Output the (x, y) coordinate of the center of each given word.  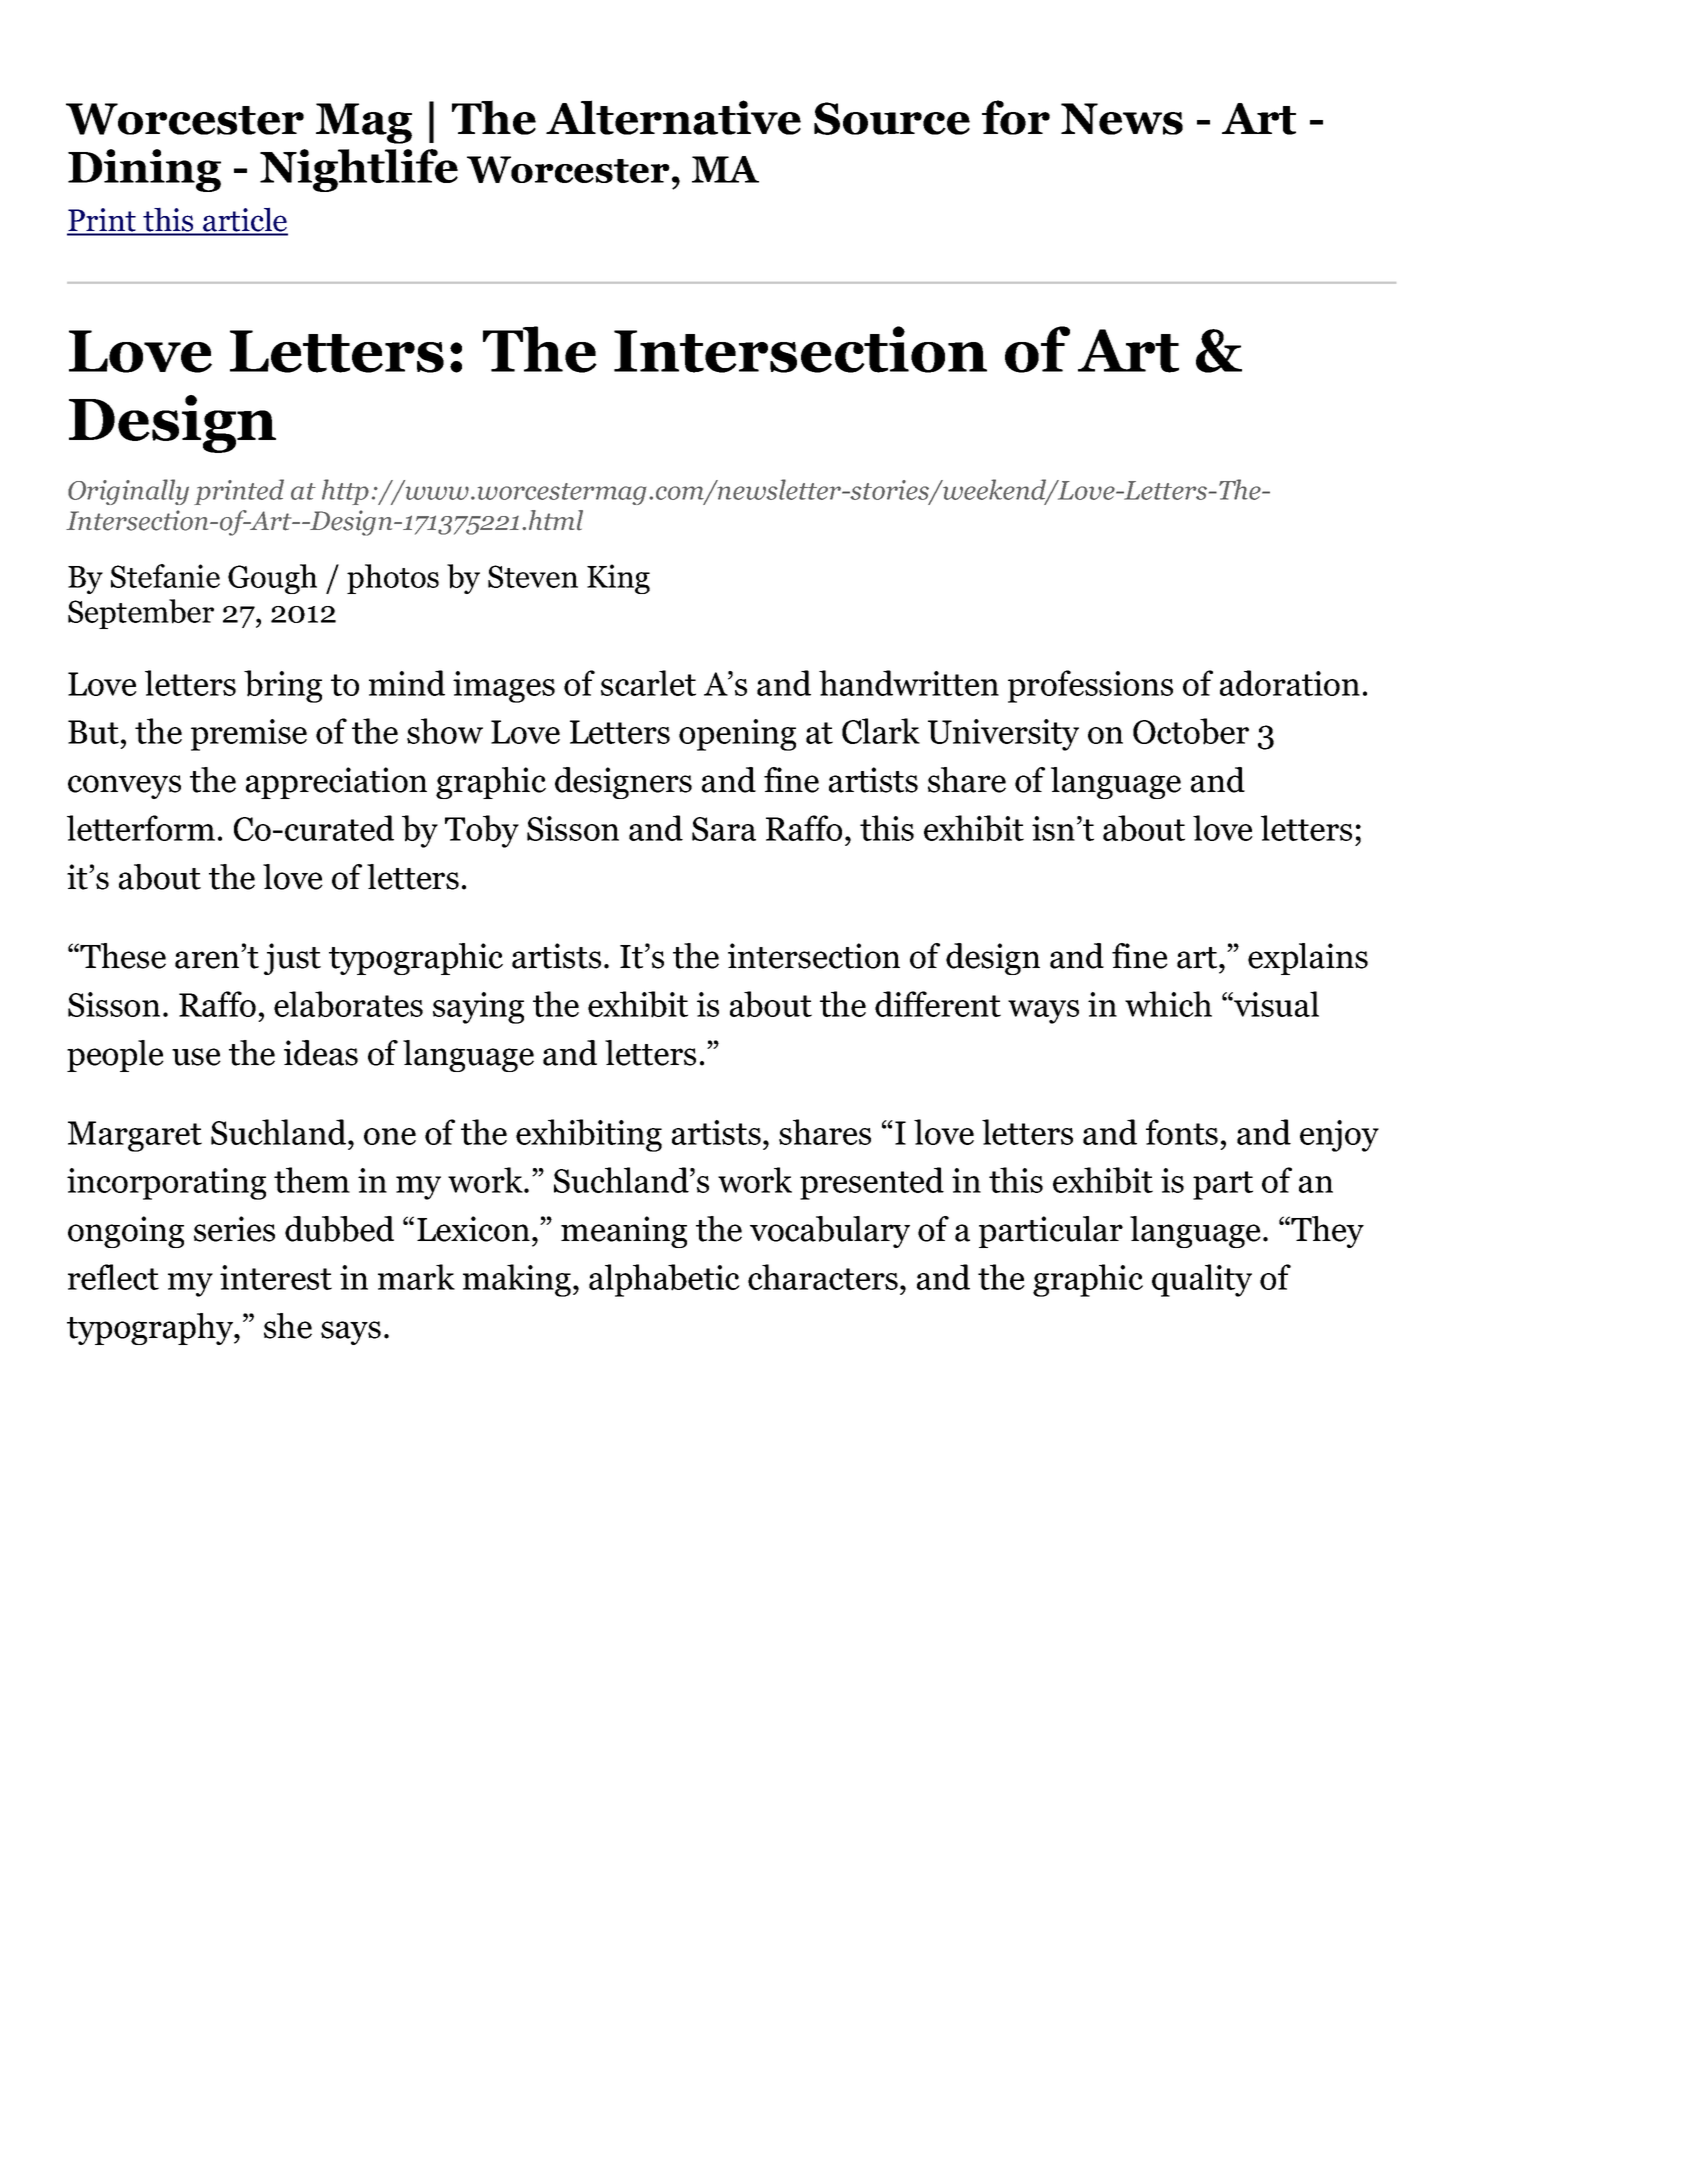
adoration (1290, 683)
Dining (144, 170)
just (292, 959)
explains (1308, 959)
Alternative (673, 117)
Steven (533, 576)
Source (892, 118)
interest (276, 1277)
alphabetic (664, 1280)
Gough (272, 579)
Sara (724, 829)
